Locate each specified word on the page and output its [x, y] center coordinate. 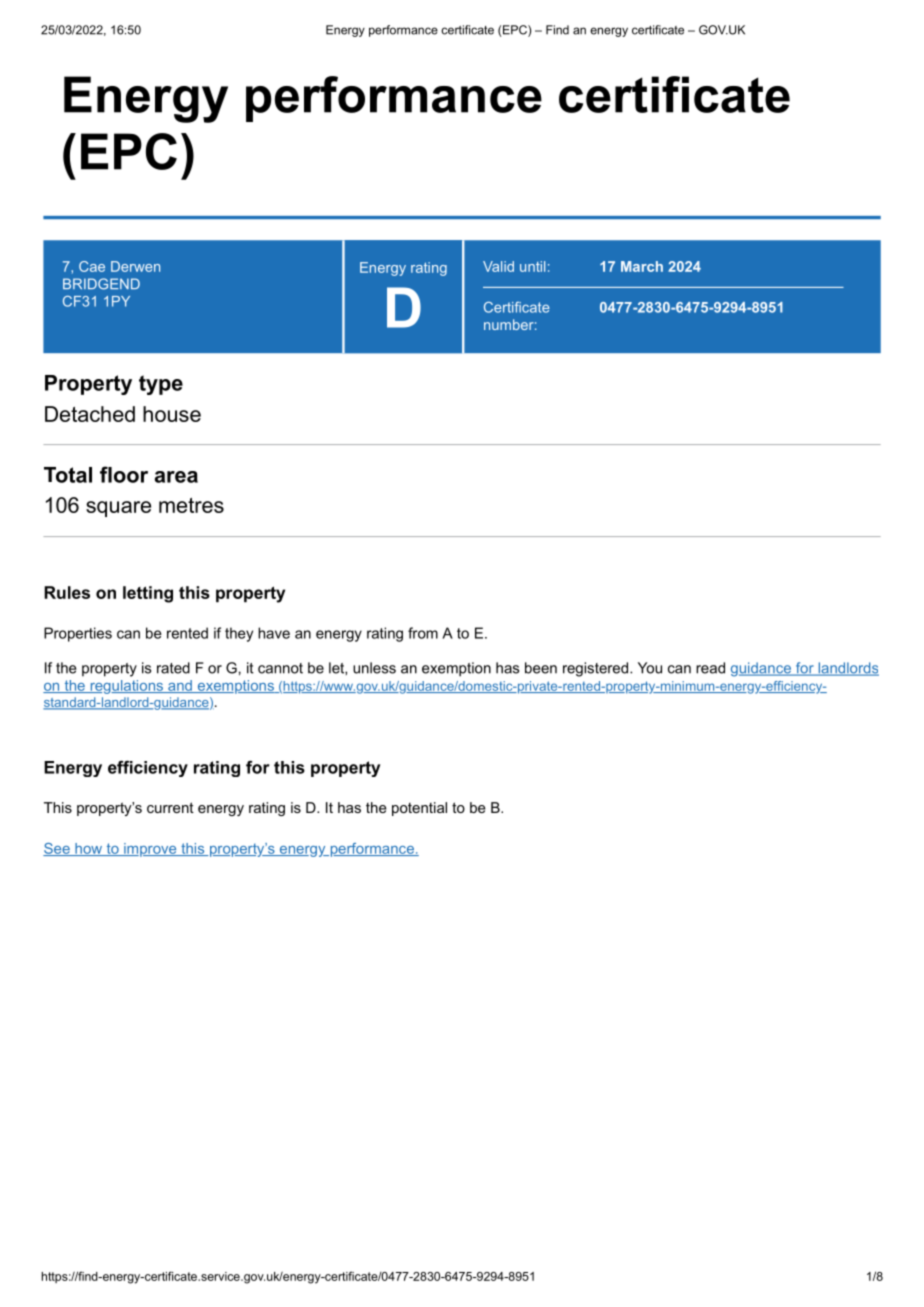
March [642, 266]
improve [150, 850]
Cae [92, 266]
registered [595, 669]
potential [419, 809]
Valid [498, 266]
